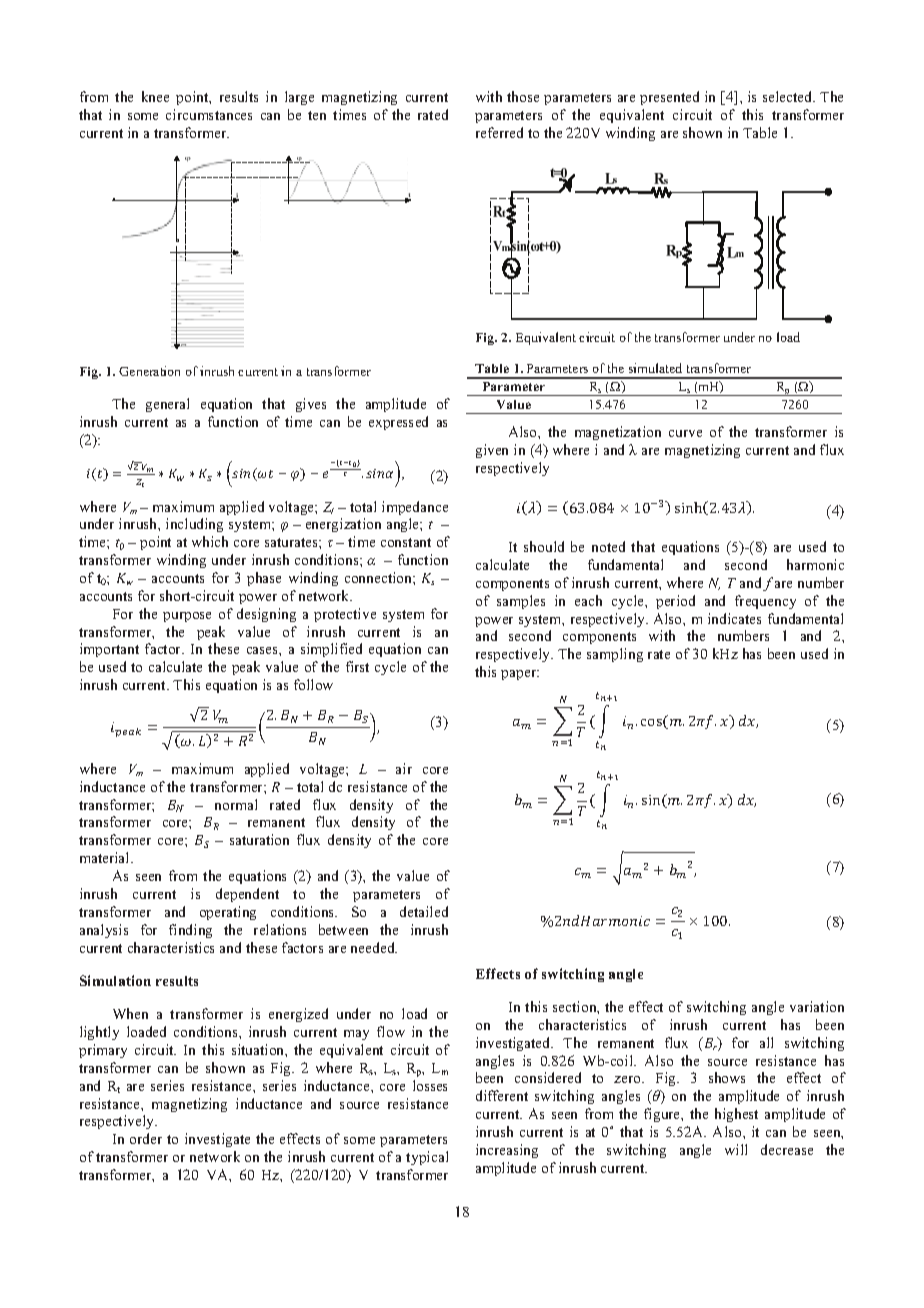 The width and height of the screenshot is (924, 1308). Describe the element at coordinates (499, 132) in the screenshot. I see `referred` at that location.
